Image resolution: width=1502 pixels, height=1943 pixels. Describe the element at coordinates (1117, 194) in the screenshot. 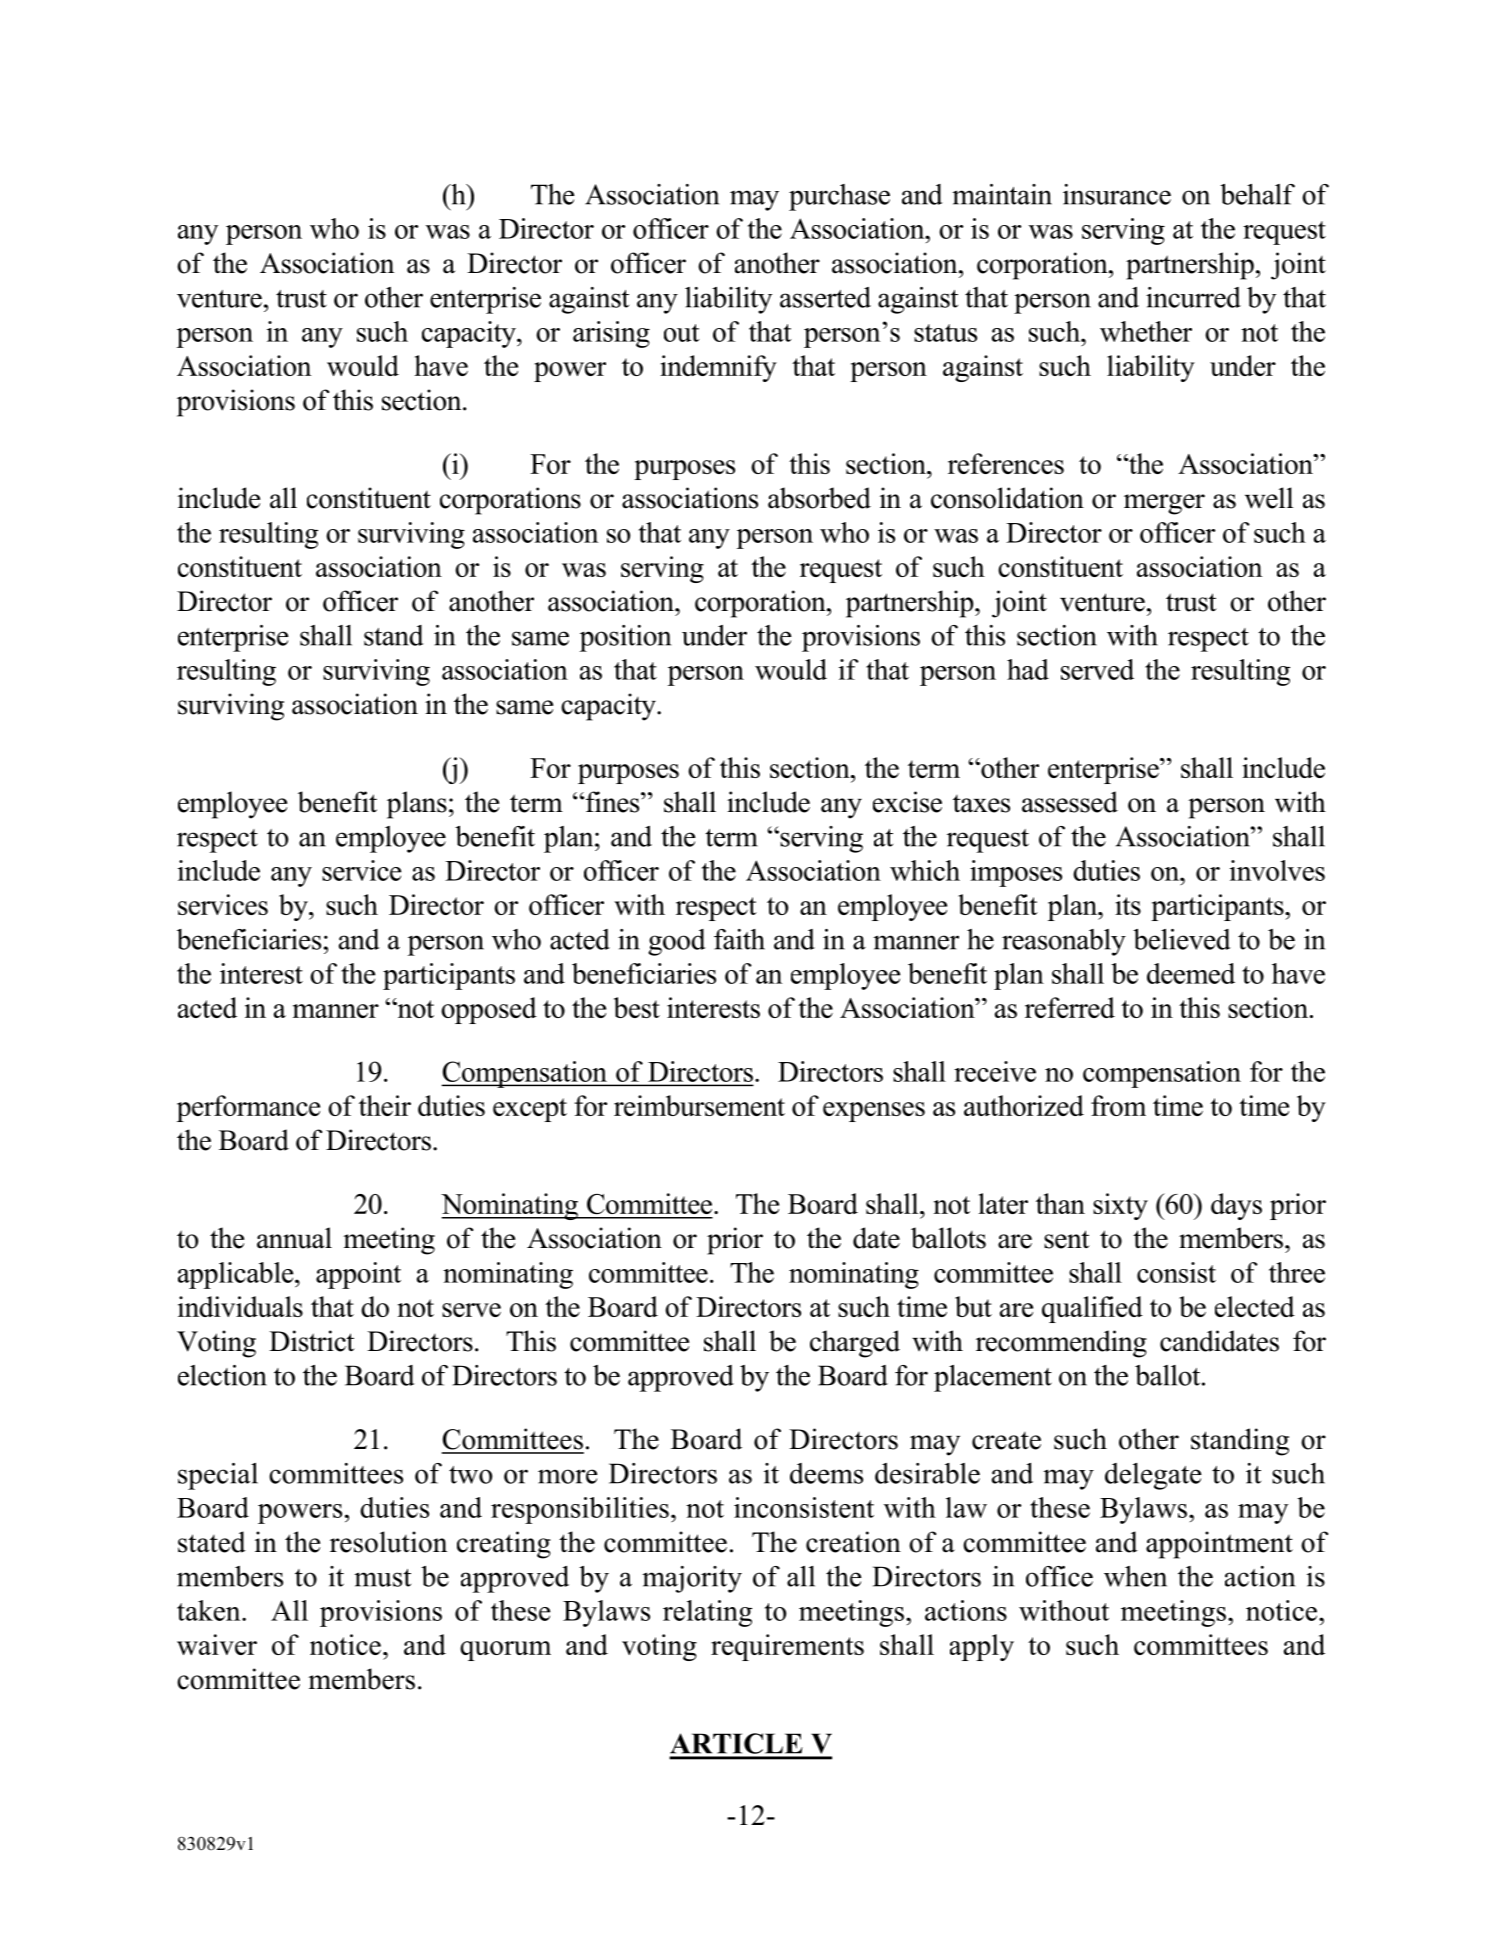

I see `insurance` at that location.
